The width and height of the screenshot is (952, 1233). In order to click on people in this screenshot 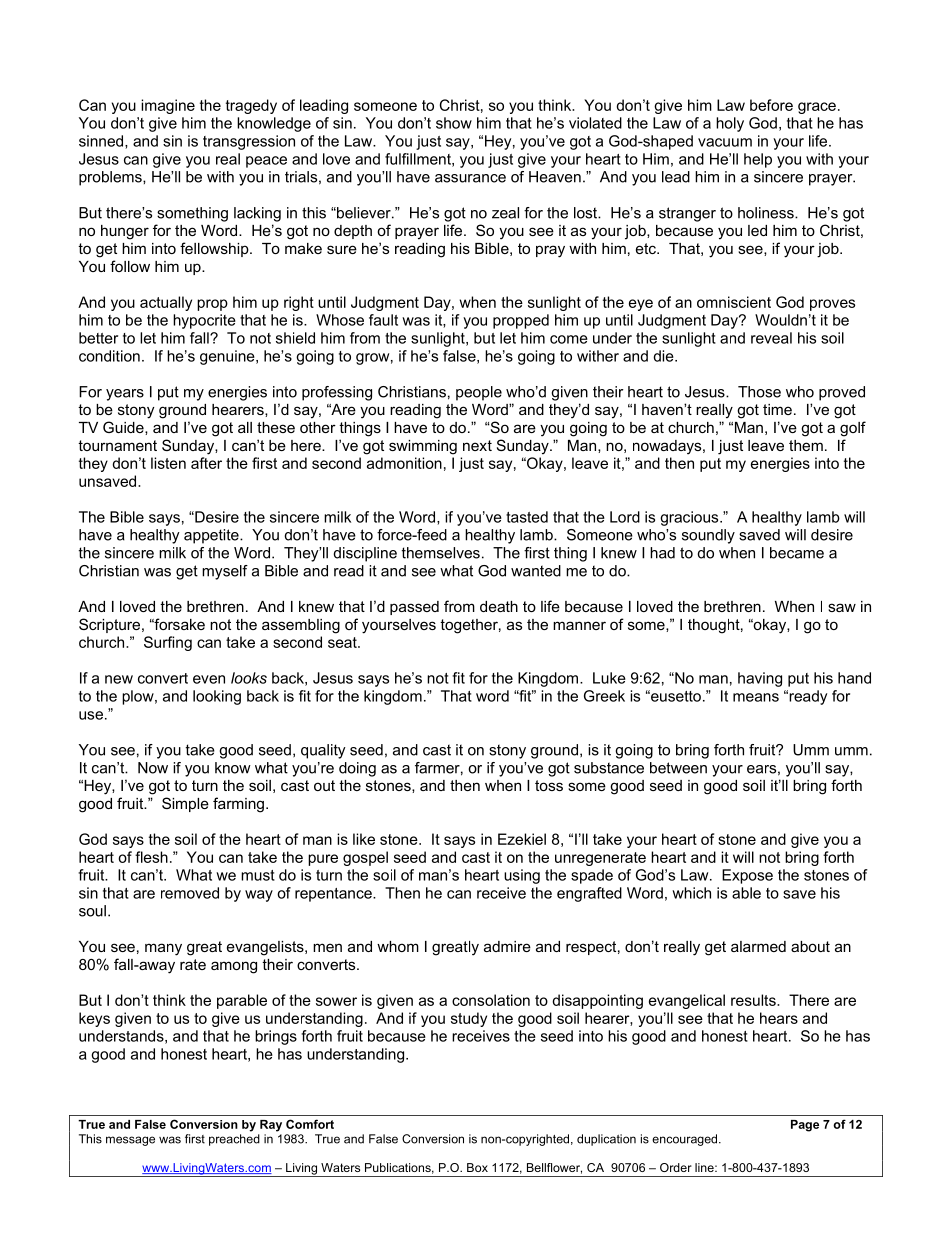, I will do `click(479, 393)`.
